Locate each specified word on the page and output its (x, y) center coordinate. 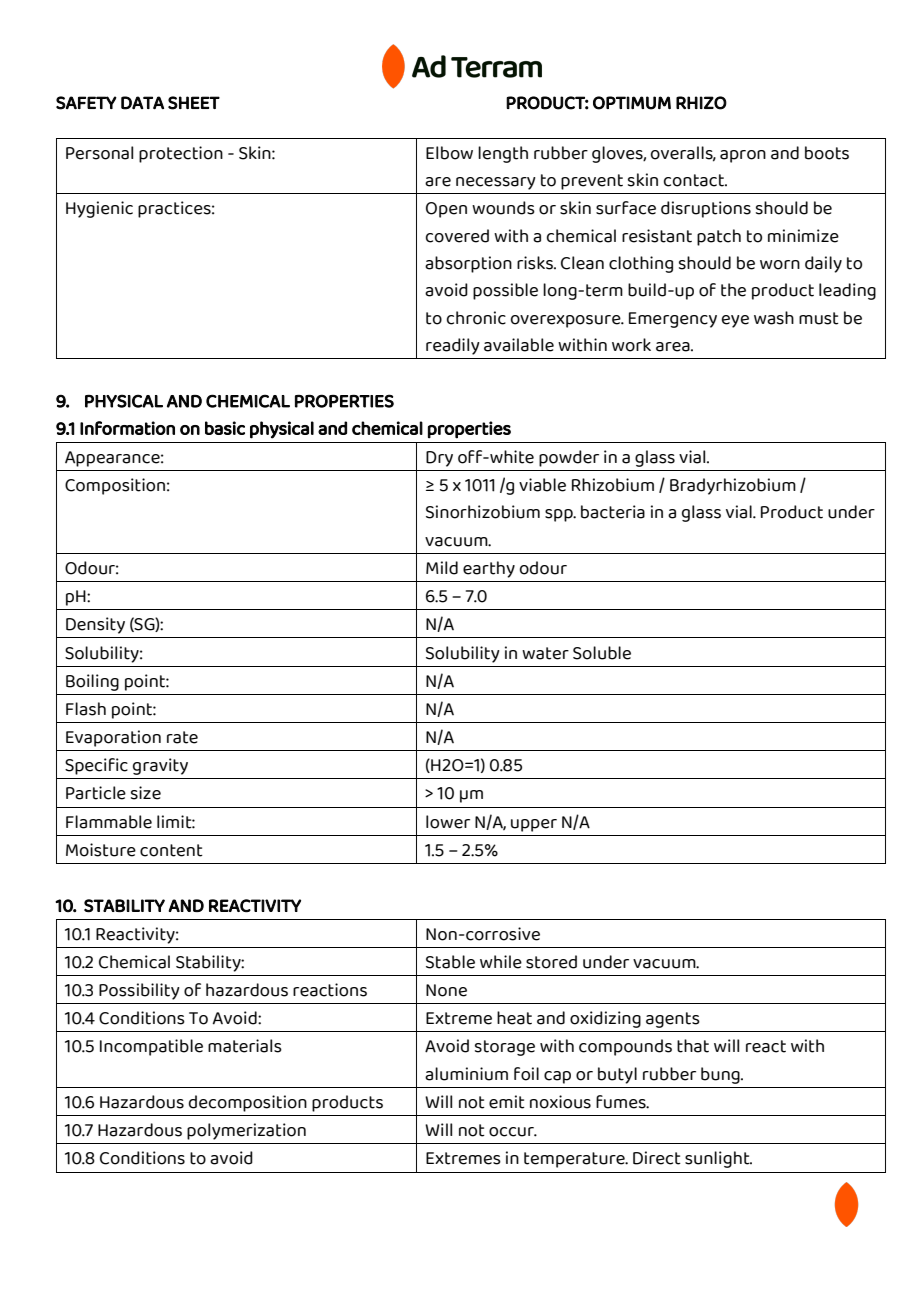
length (503, 154)
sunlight (718, 1159)
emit (507, 1102)
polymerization (246, 1131)
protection (181, 154)
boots (827, 153)
